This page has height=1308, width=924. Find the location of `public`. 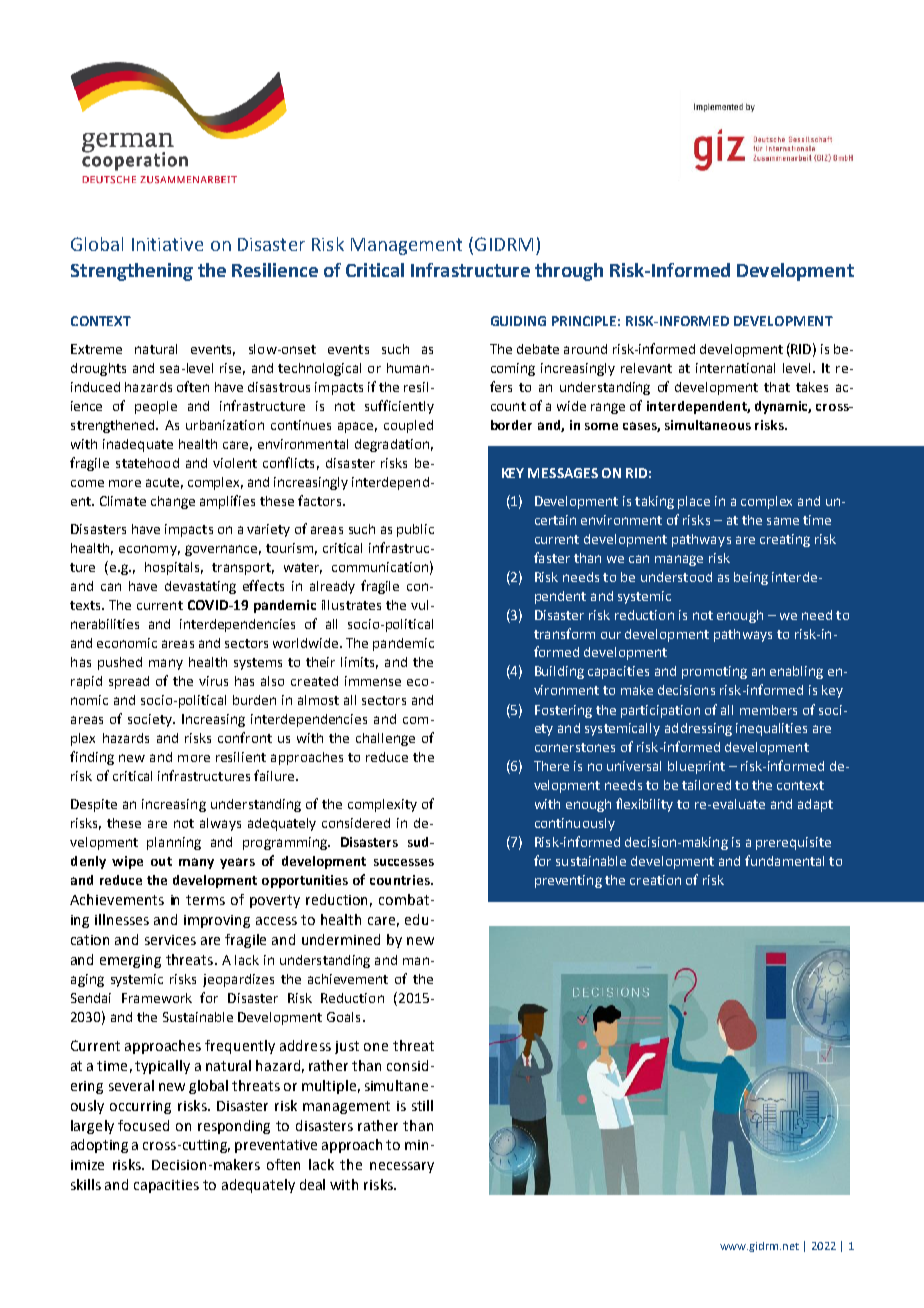

public is located at coordinates (415, 530).
